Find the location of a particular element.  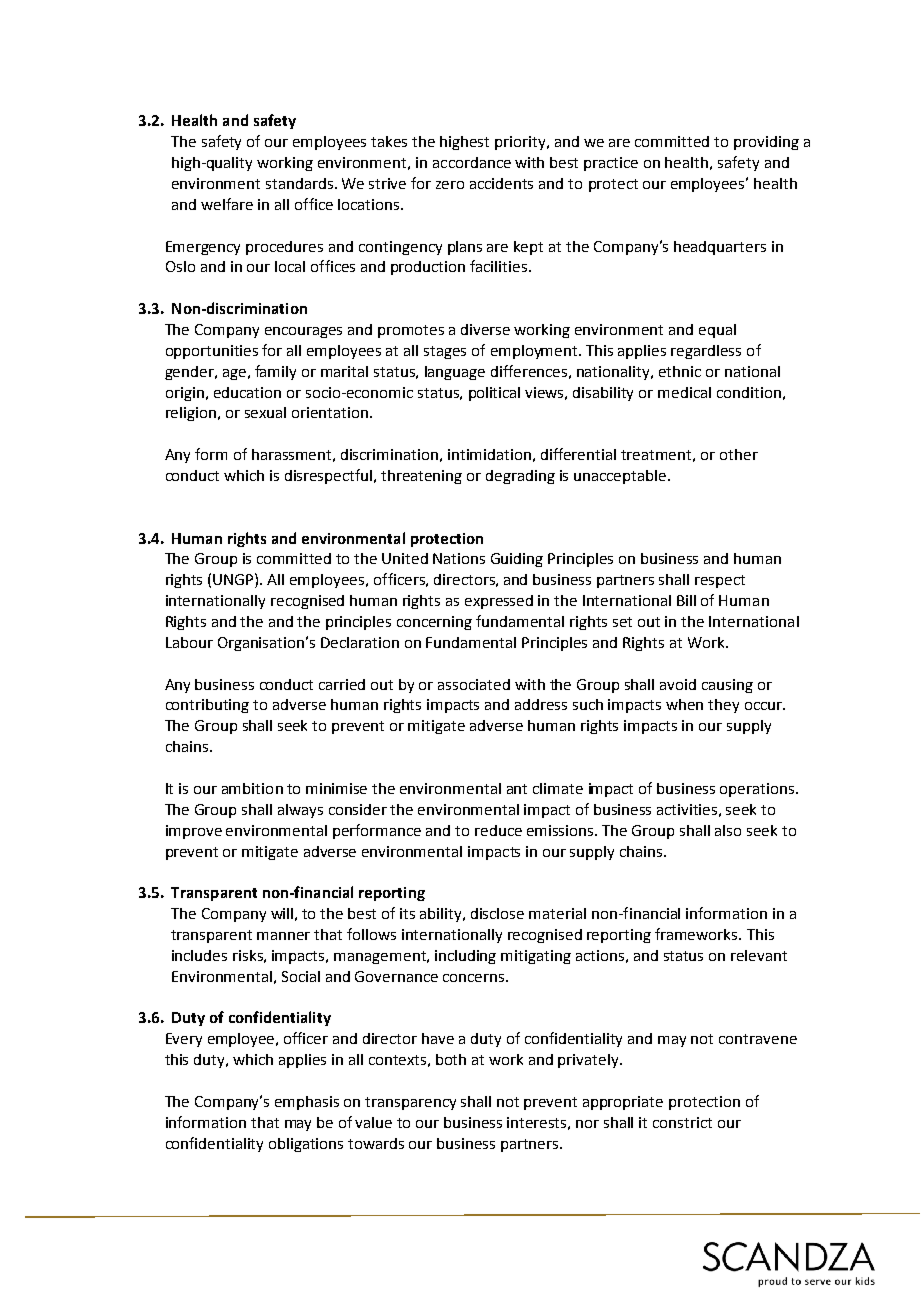

reduce is located at coordinates (498, 830).
